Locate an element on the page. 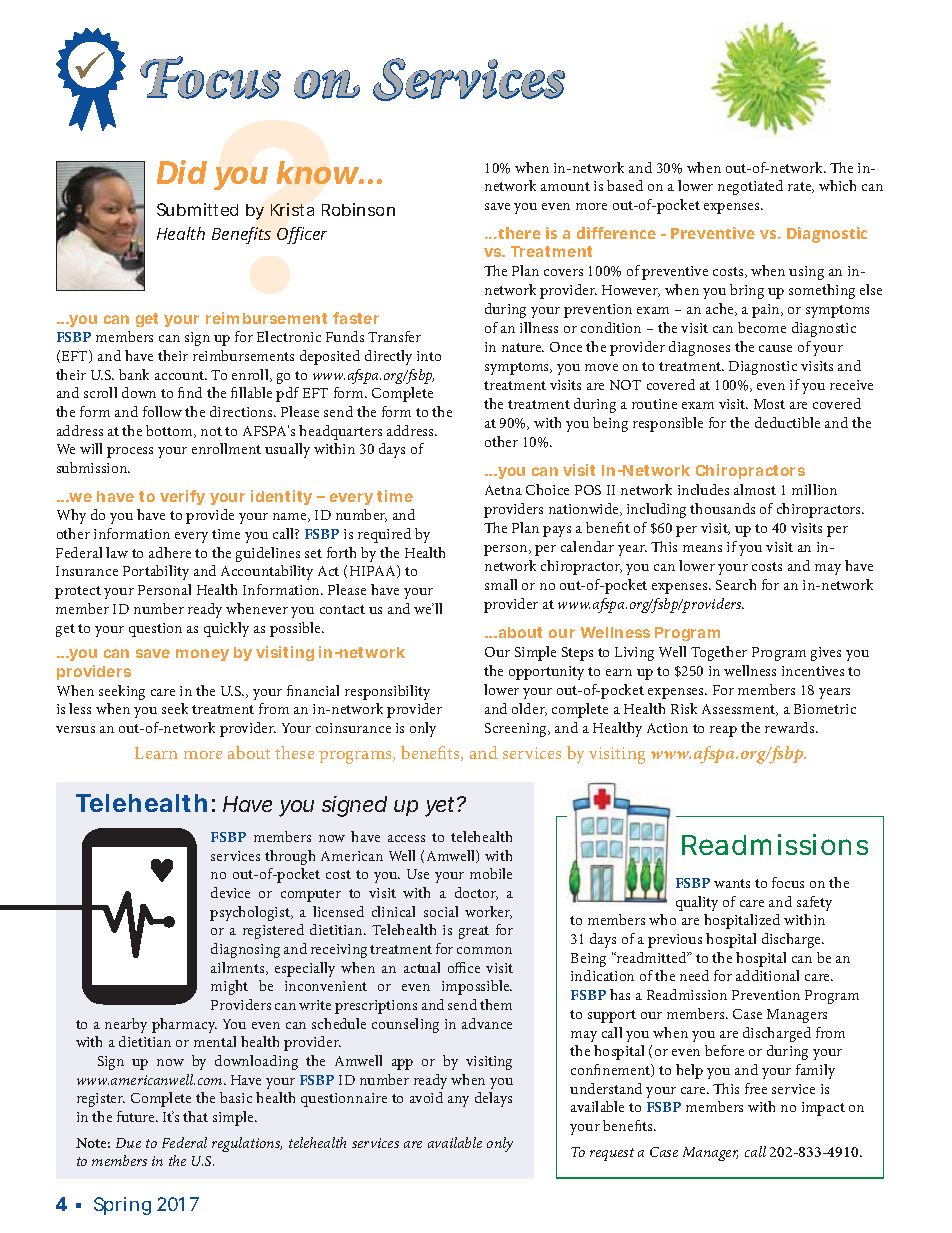 This page has height=1233, width=952. Due is located at coordinates (128, 1143).
